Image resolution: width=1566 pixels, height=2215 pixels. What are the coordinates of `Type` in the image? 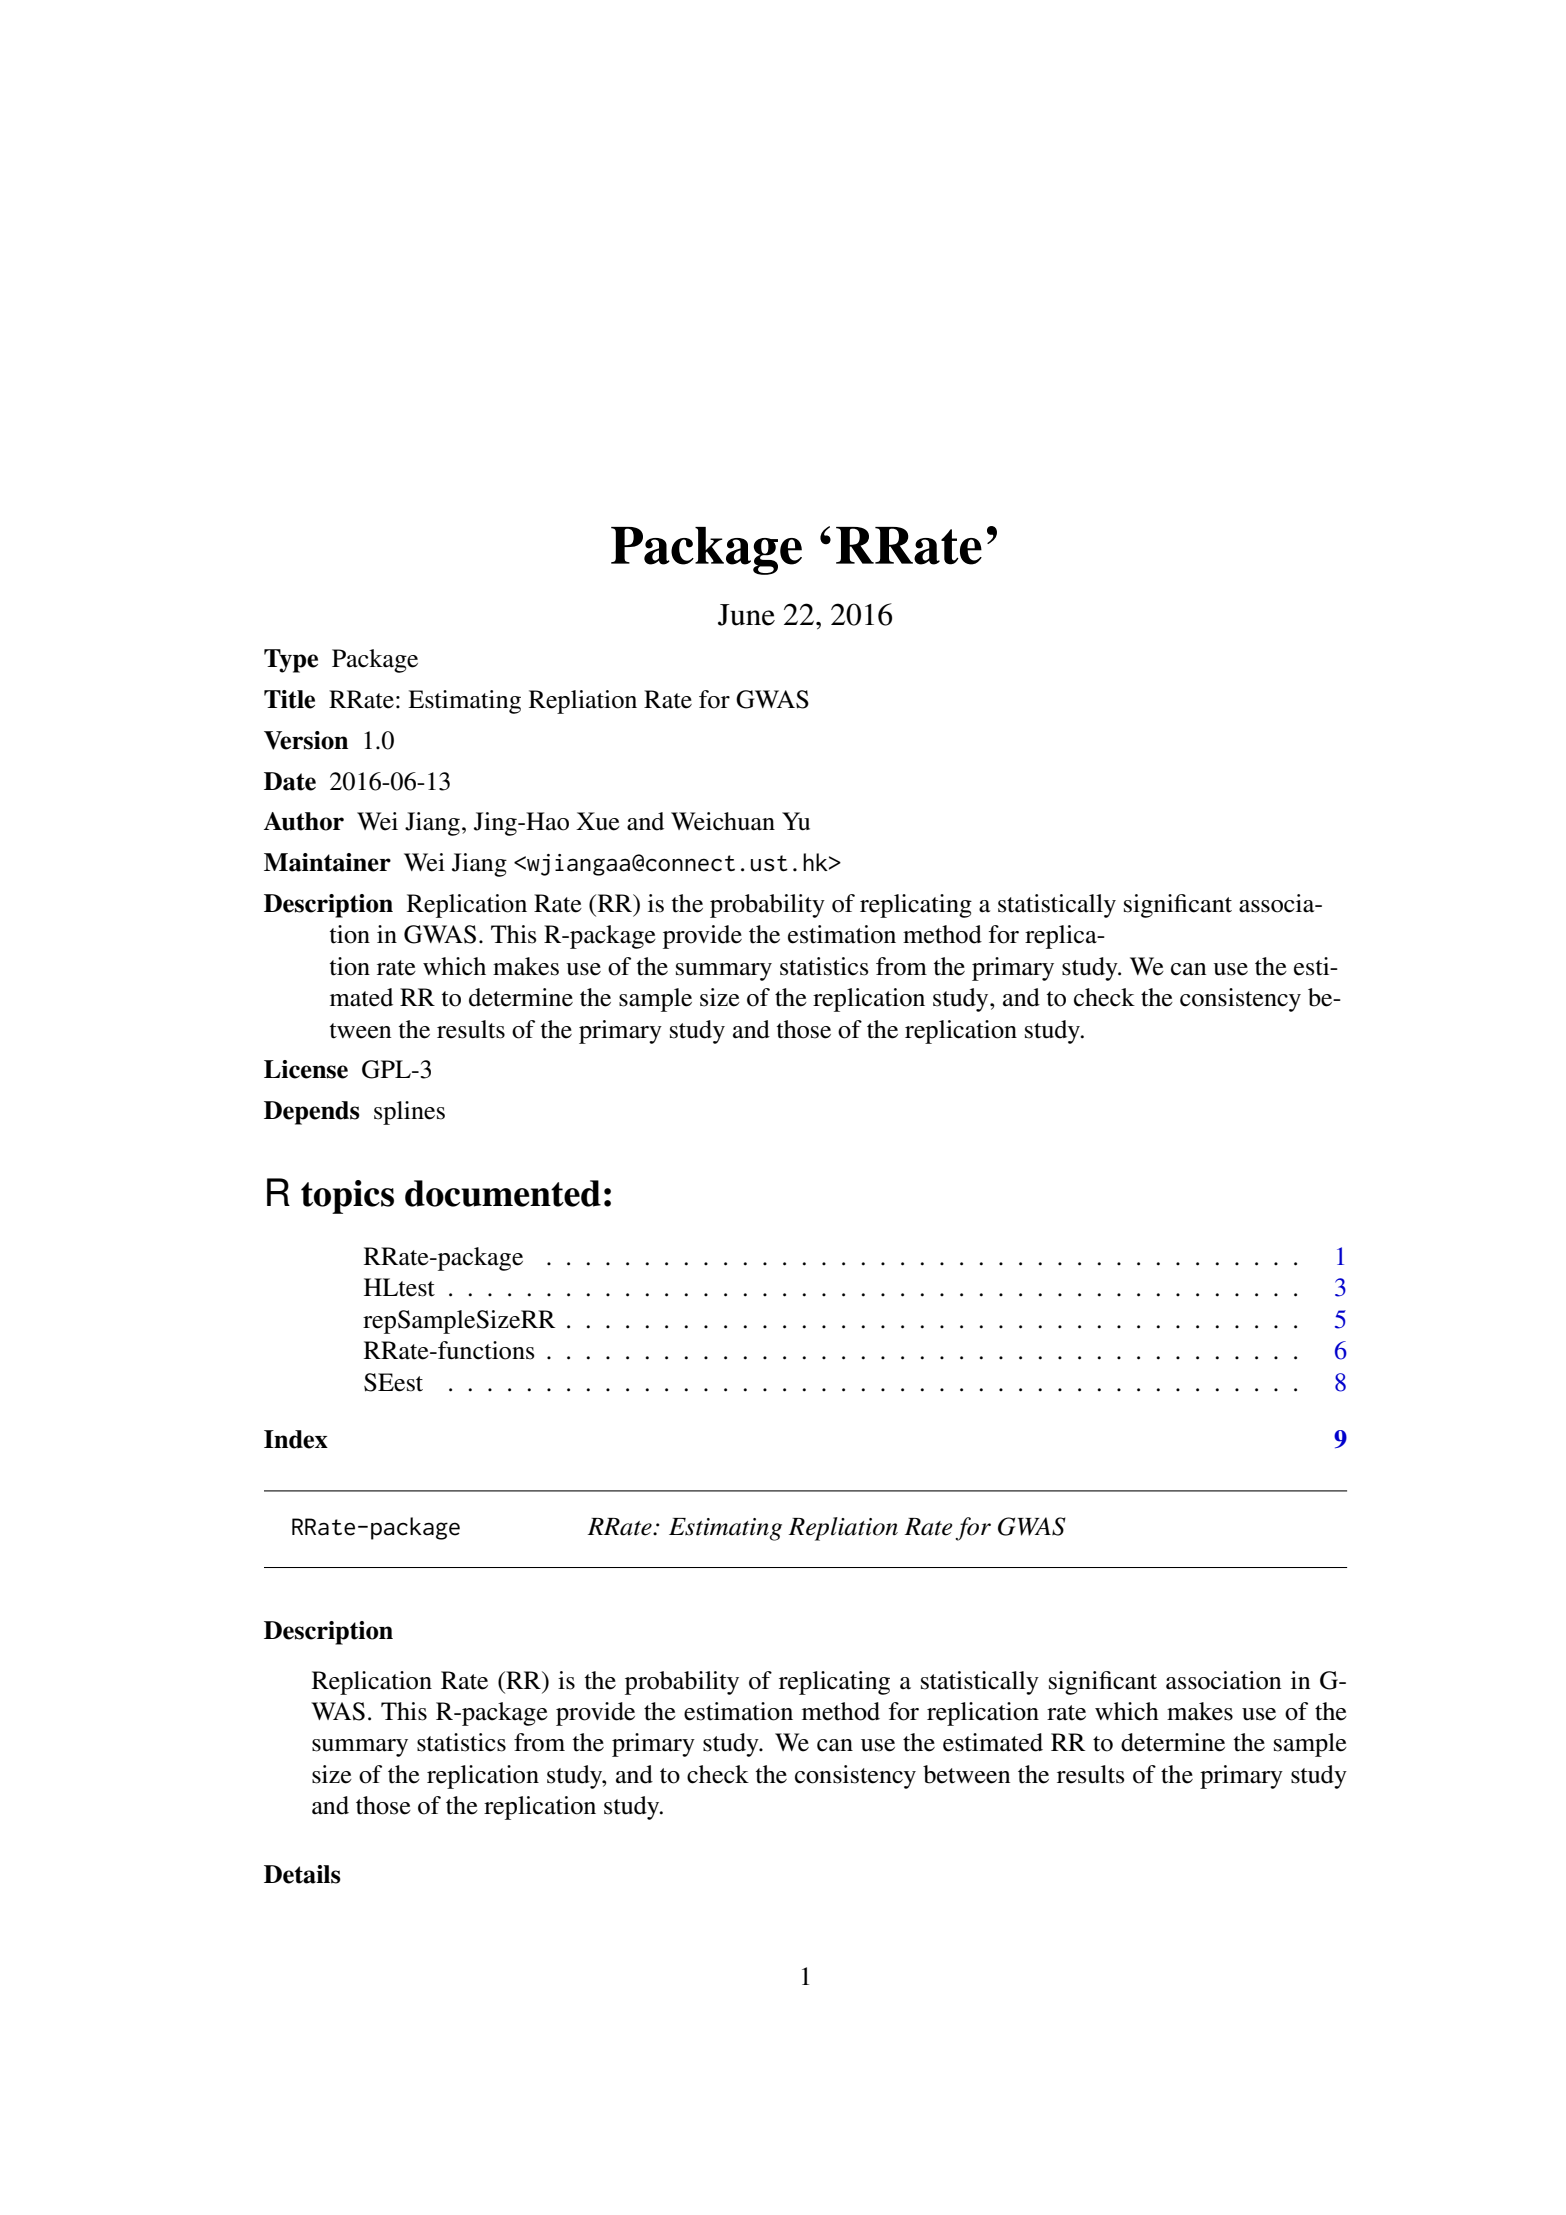 It's located at (291, 661).
